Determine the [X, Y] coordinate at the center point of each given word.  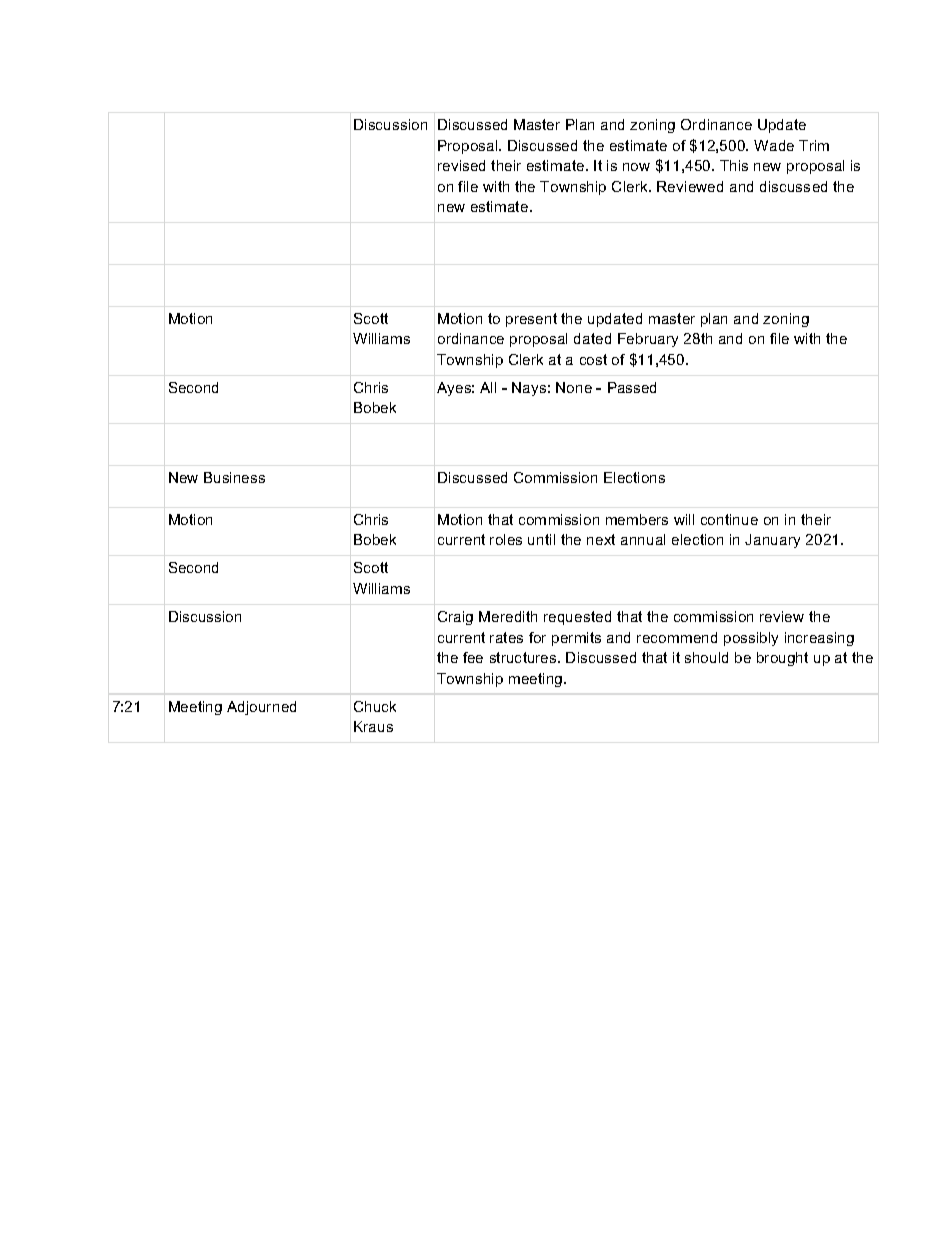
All [488, 387]
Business [234, 477]
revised [461, 165]
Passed [632, 387]
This [734, 165]
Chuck [375, 706]
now [636, 167]
